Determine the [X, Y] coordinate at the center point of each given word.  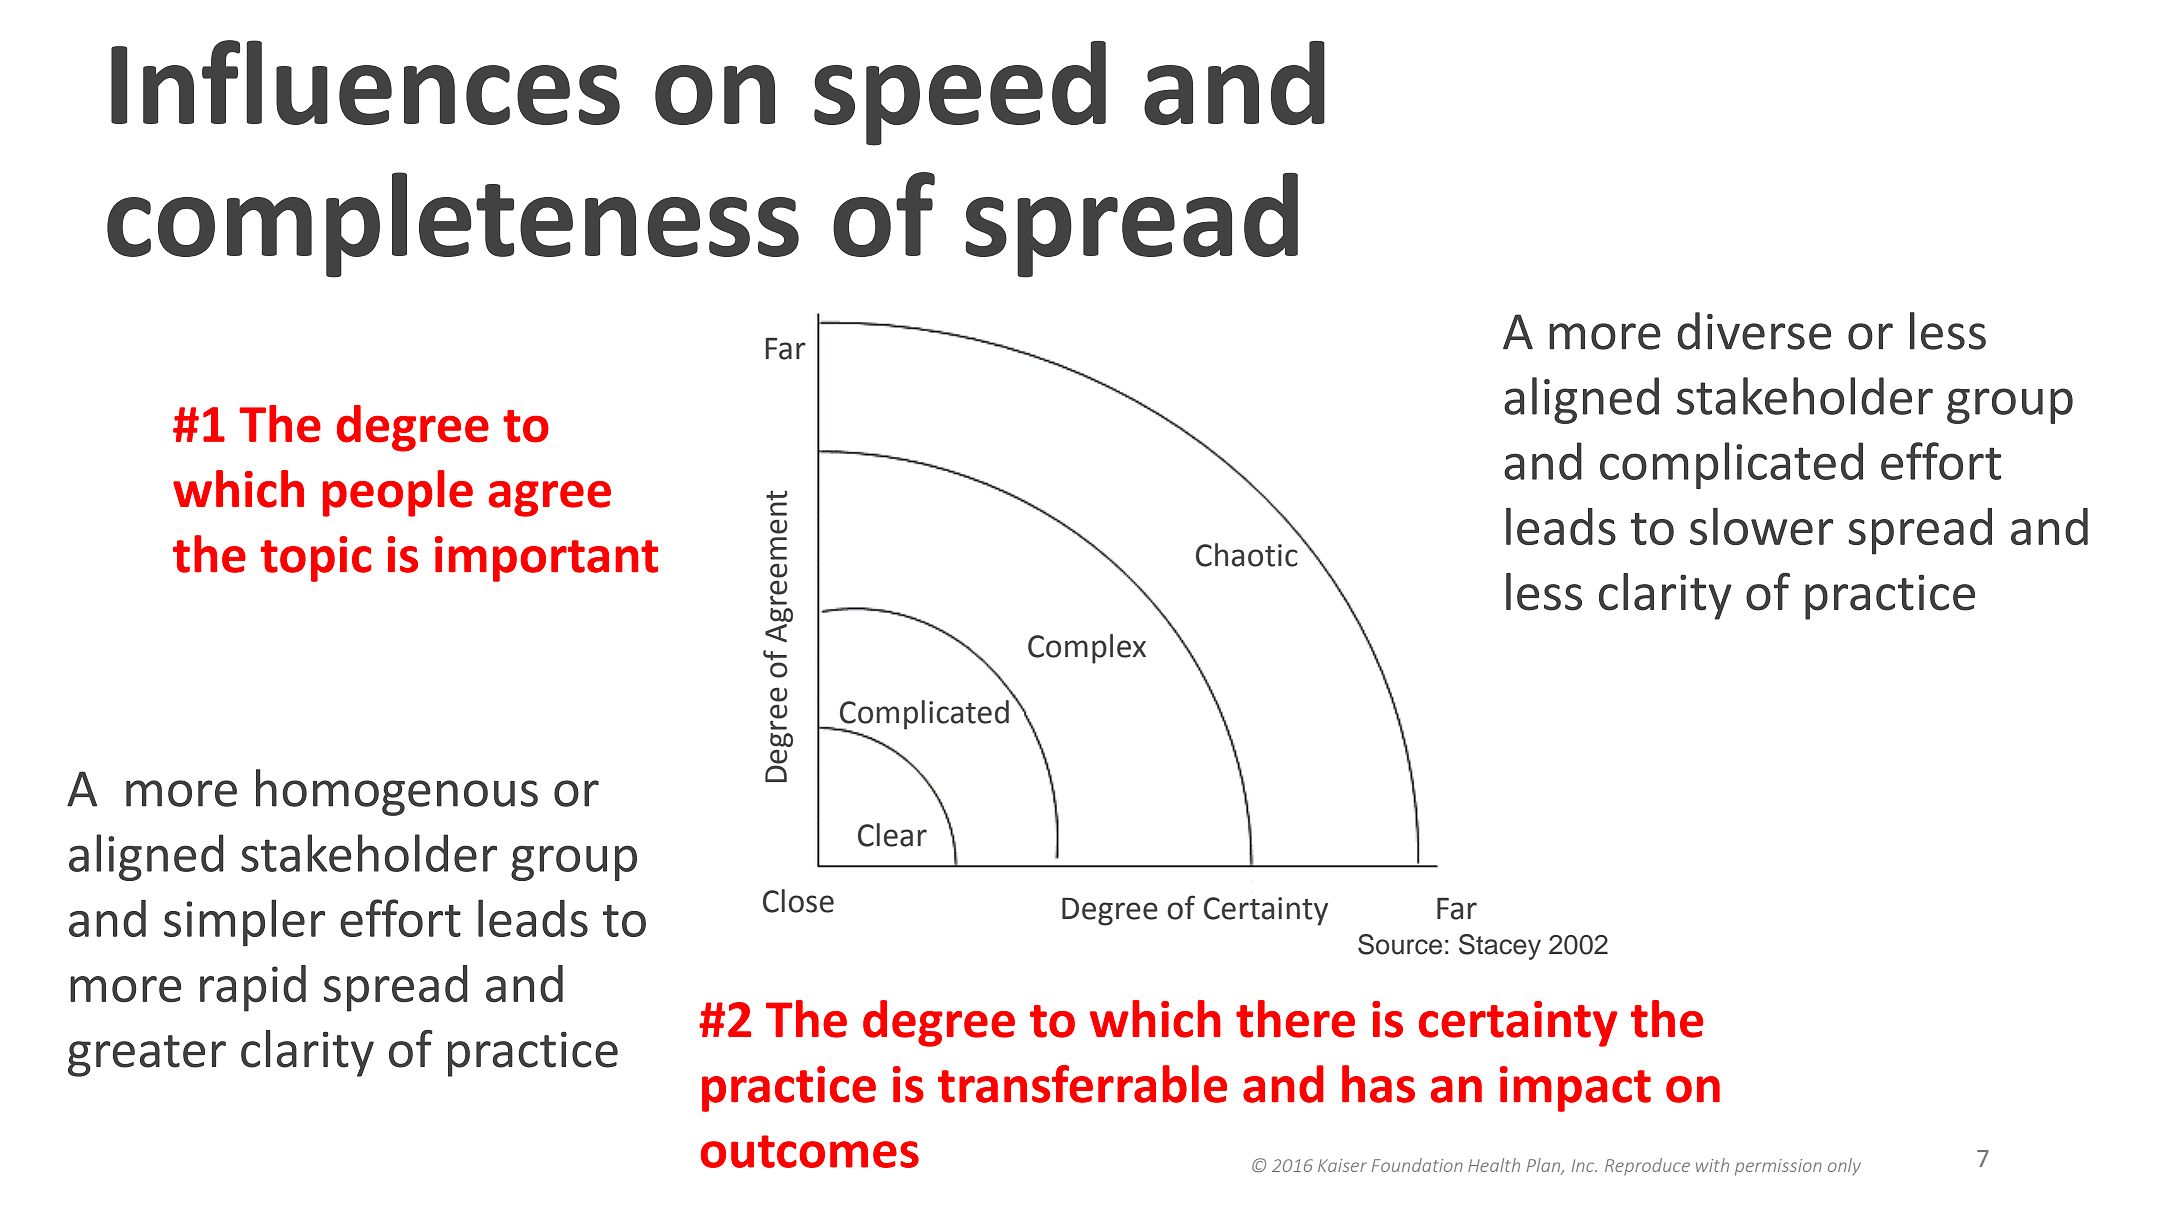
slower [1761, 526]
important [546, 559]
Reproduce [1647, 1166]
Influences [365, 82]
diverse [1754, 331]
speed [960, 93]
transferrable [1082, 1084]
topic [316, 559]
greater [147, 1056]
